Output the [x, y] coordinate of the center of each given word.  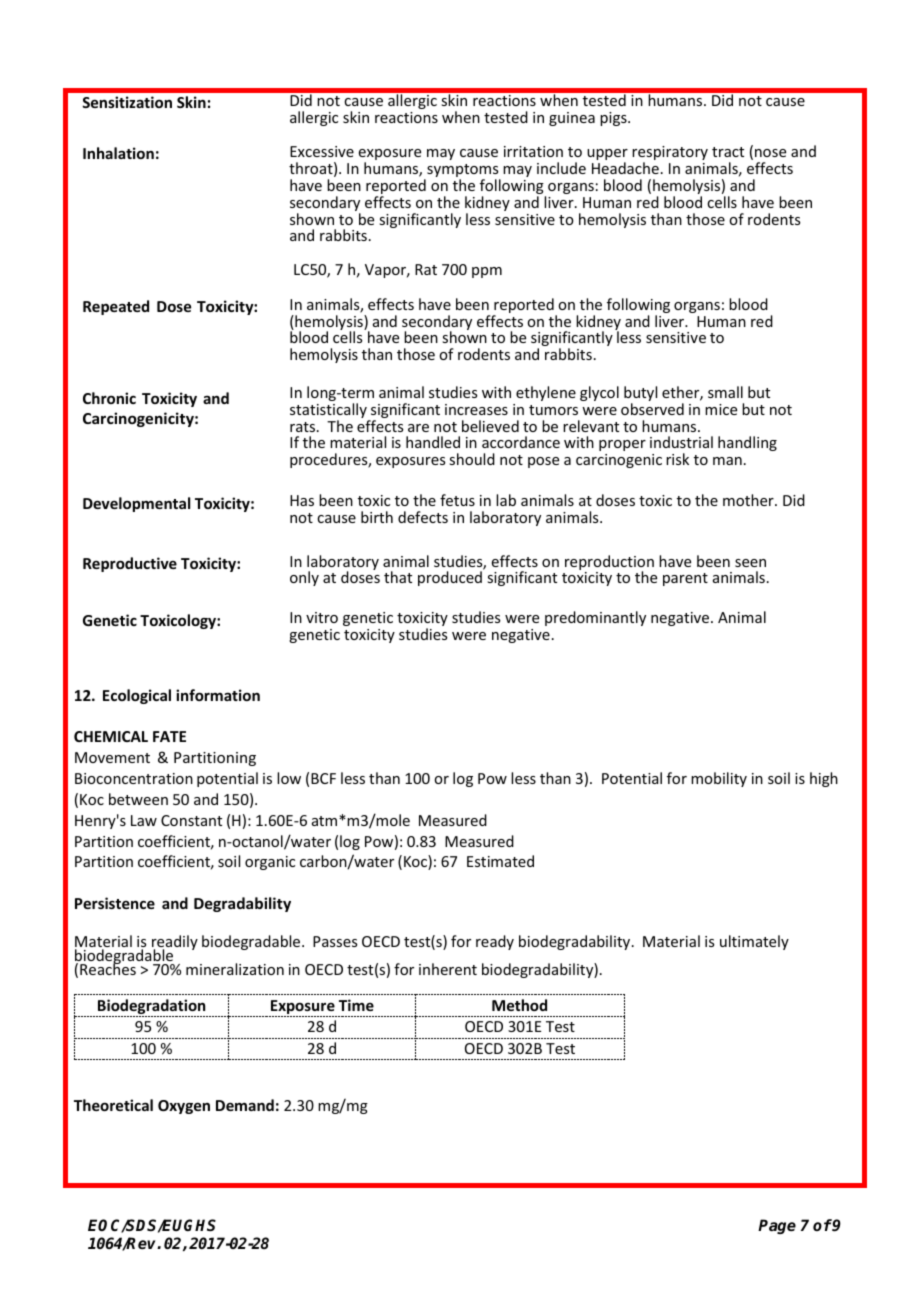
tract [728, 152]
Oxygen [184, 1107]
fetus [457, 500]
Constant [191, 820]
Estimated [500, 861]
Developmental [136, 504]
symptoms [463, 172]
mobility [719, 779]
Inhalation [118, 153]
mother [749, 500]
